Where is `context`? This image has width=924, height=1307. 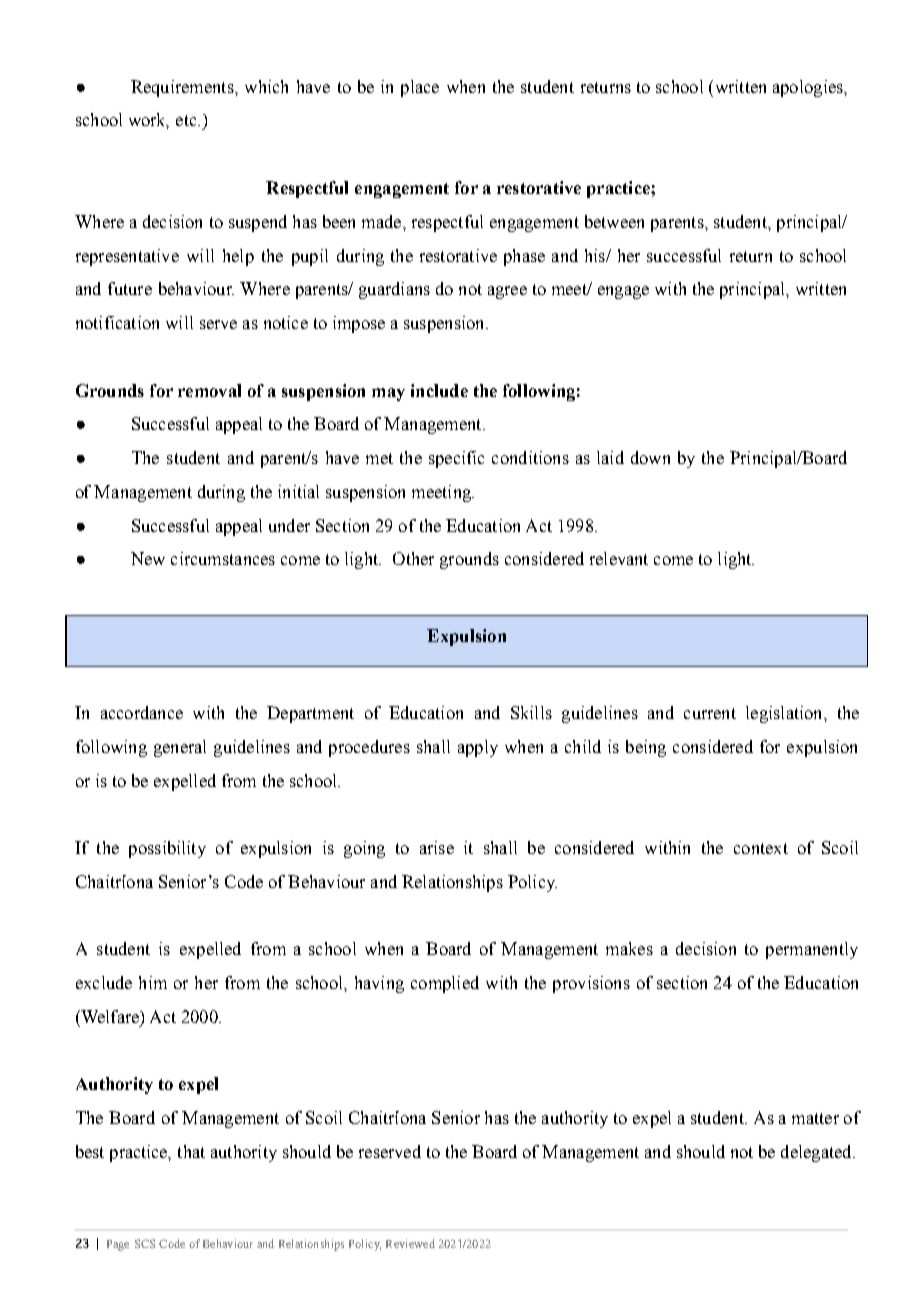 context is located at coordinates (761, 848).
